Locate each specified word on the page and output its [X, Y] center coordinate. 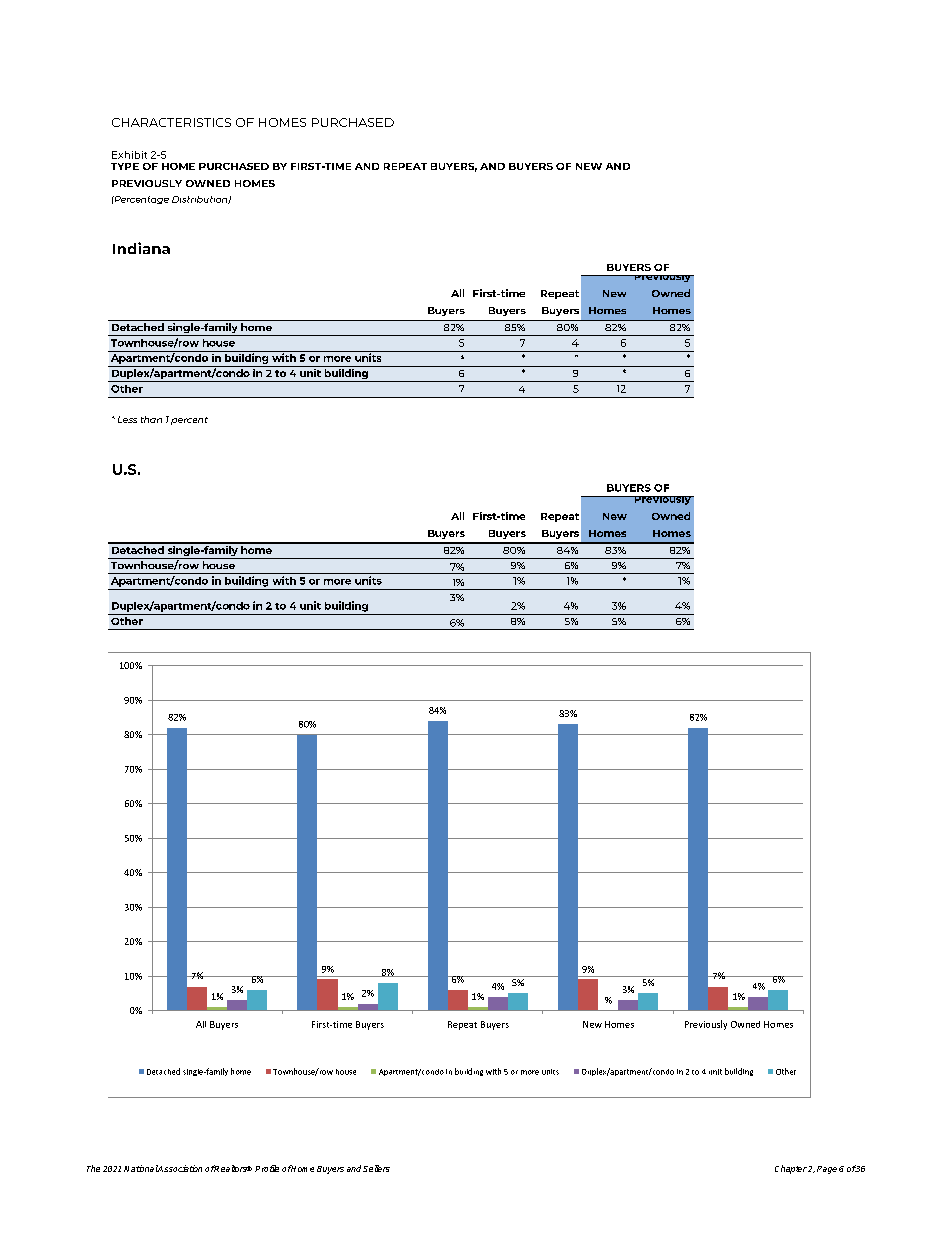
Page [827, 1170]
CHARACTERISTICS [171, 122]
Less [127, 419]
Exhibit [129, 155]
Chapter [791, 1169]
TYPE [125, 166]
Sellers [376, 1168]
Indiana [141, 248]
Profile [267, 1168]
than [151, 419]
